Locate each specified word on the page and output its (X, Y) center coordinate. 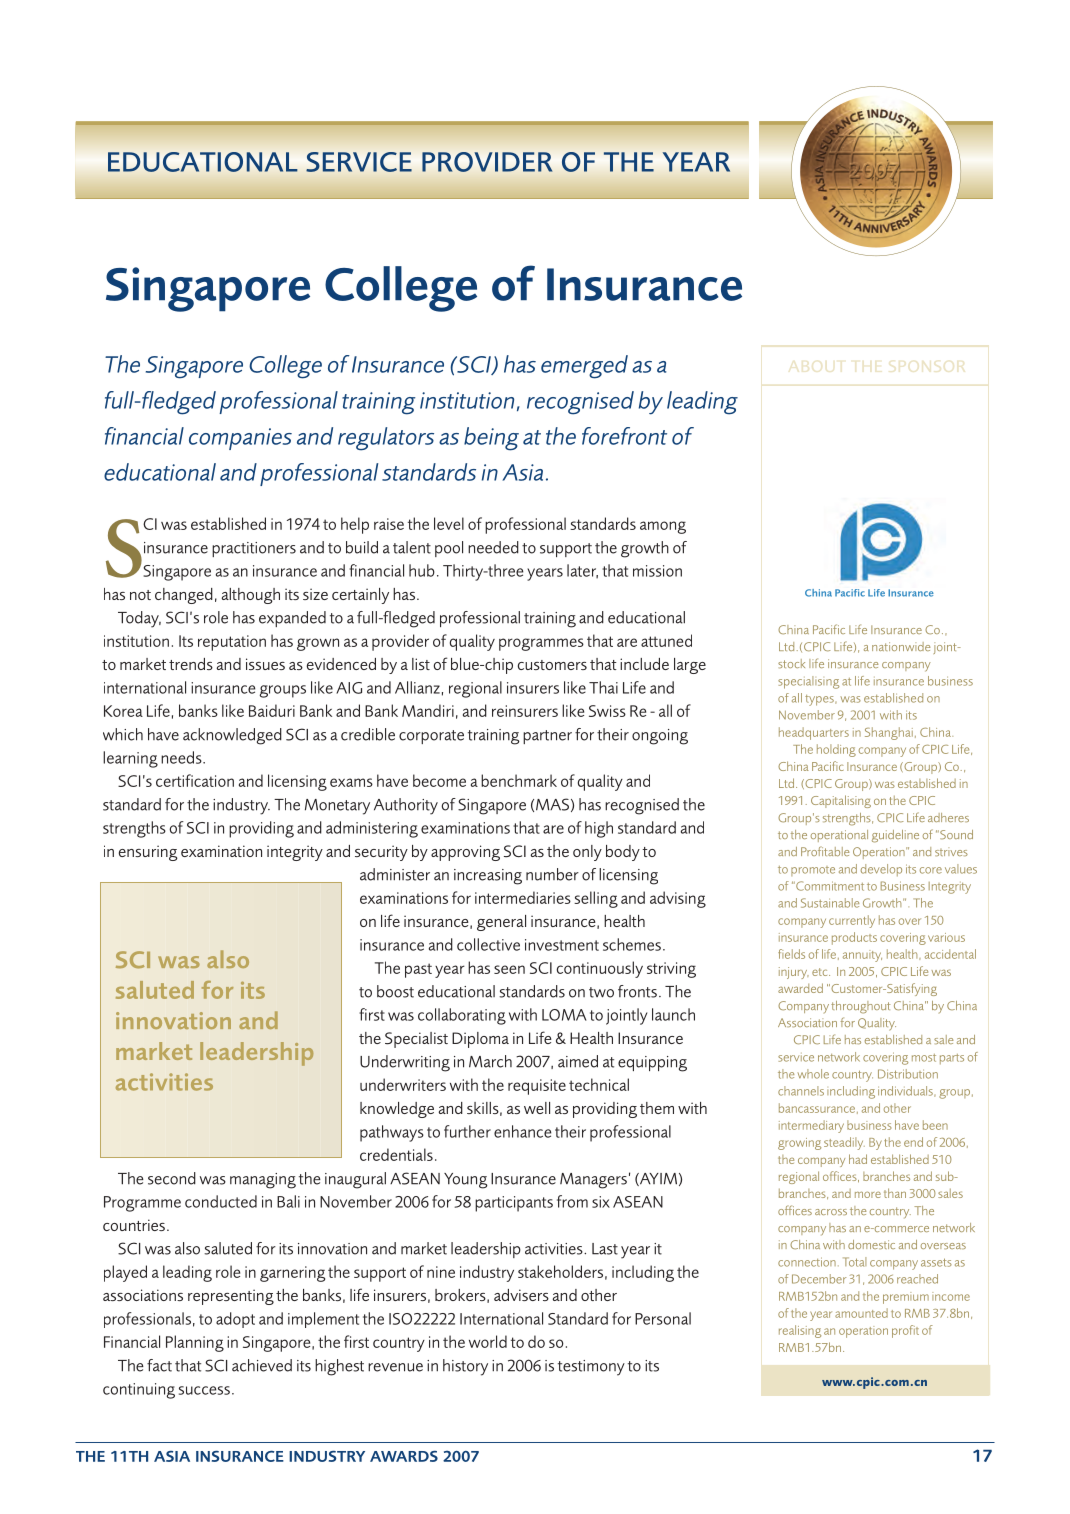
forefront (624, 436)
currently (852, 921)
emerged (584, 367)
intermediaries (523, 897)
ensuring (148, 853)
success (204, 1390)
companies (240, 439)
